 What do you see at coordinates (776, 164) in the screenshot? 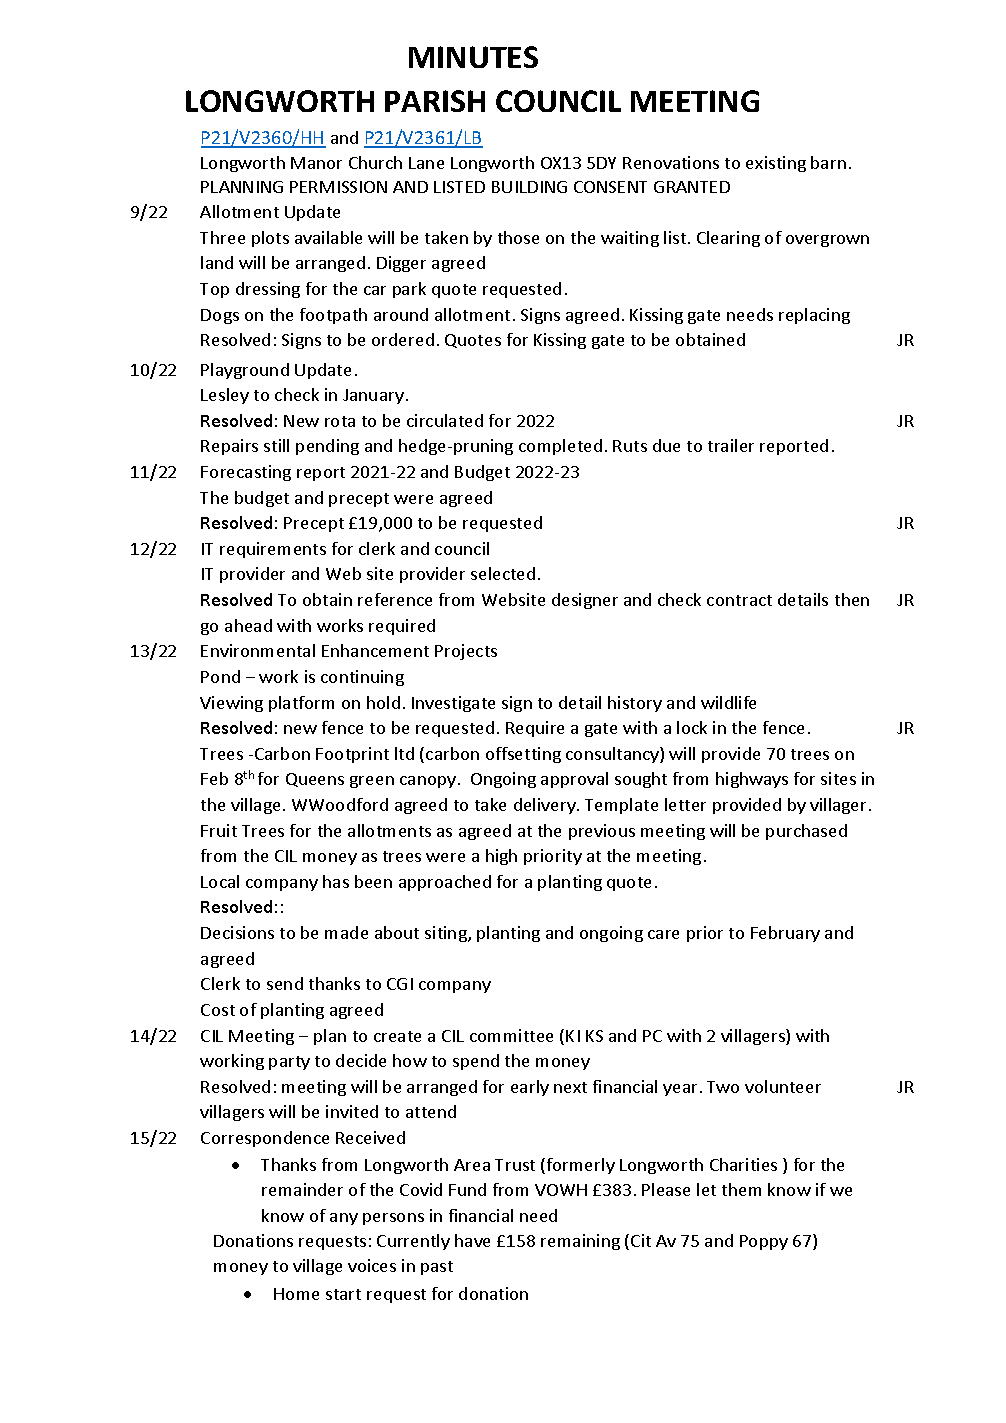
I see `existing` at bounding box center [776, 164].
